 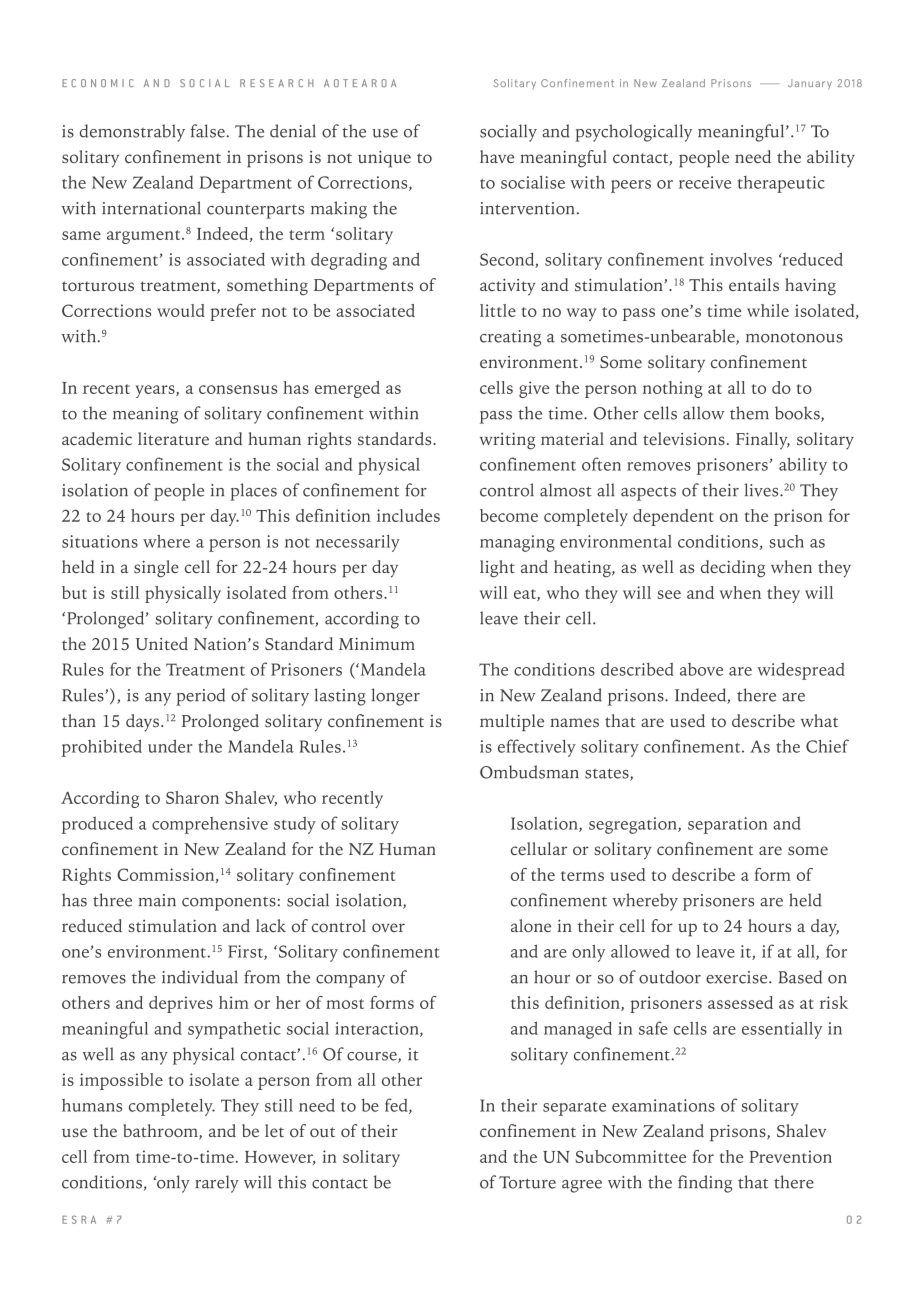 I want to click on January, so click(x=810, y=84).
